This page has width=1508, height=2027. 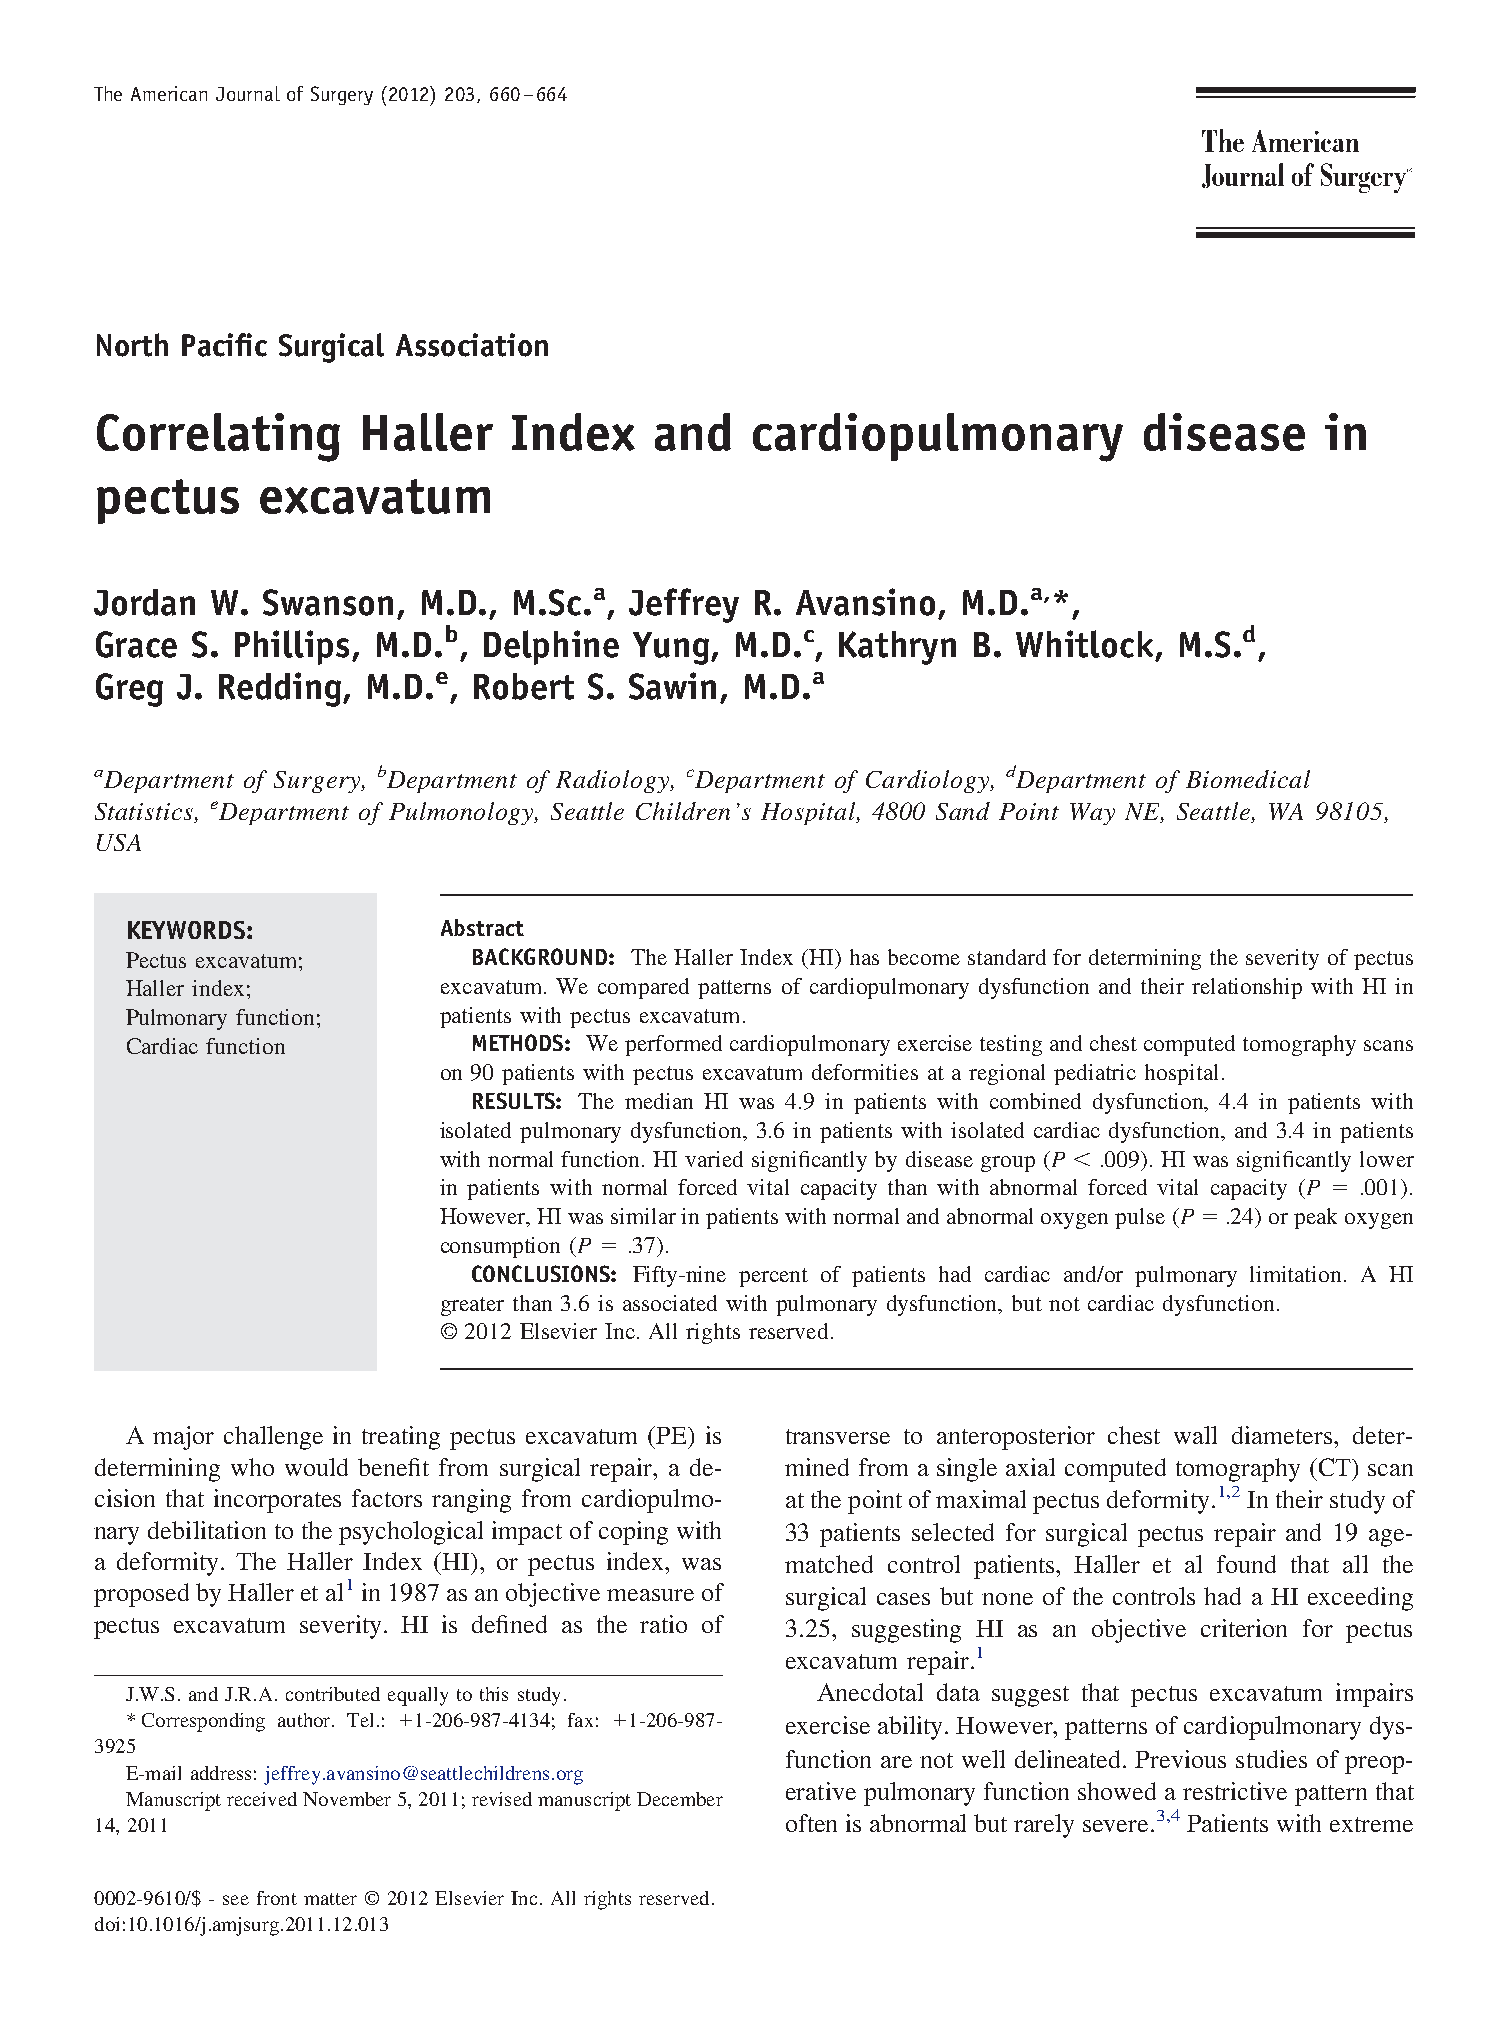 What do you see at coordinates (1235, 1791) in the page?
I see `restrictive` at bounding box center [1235, 1791].
